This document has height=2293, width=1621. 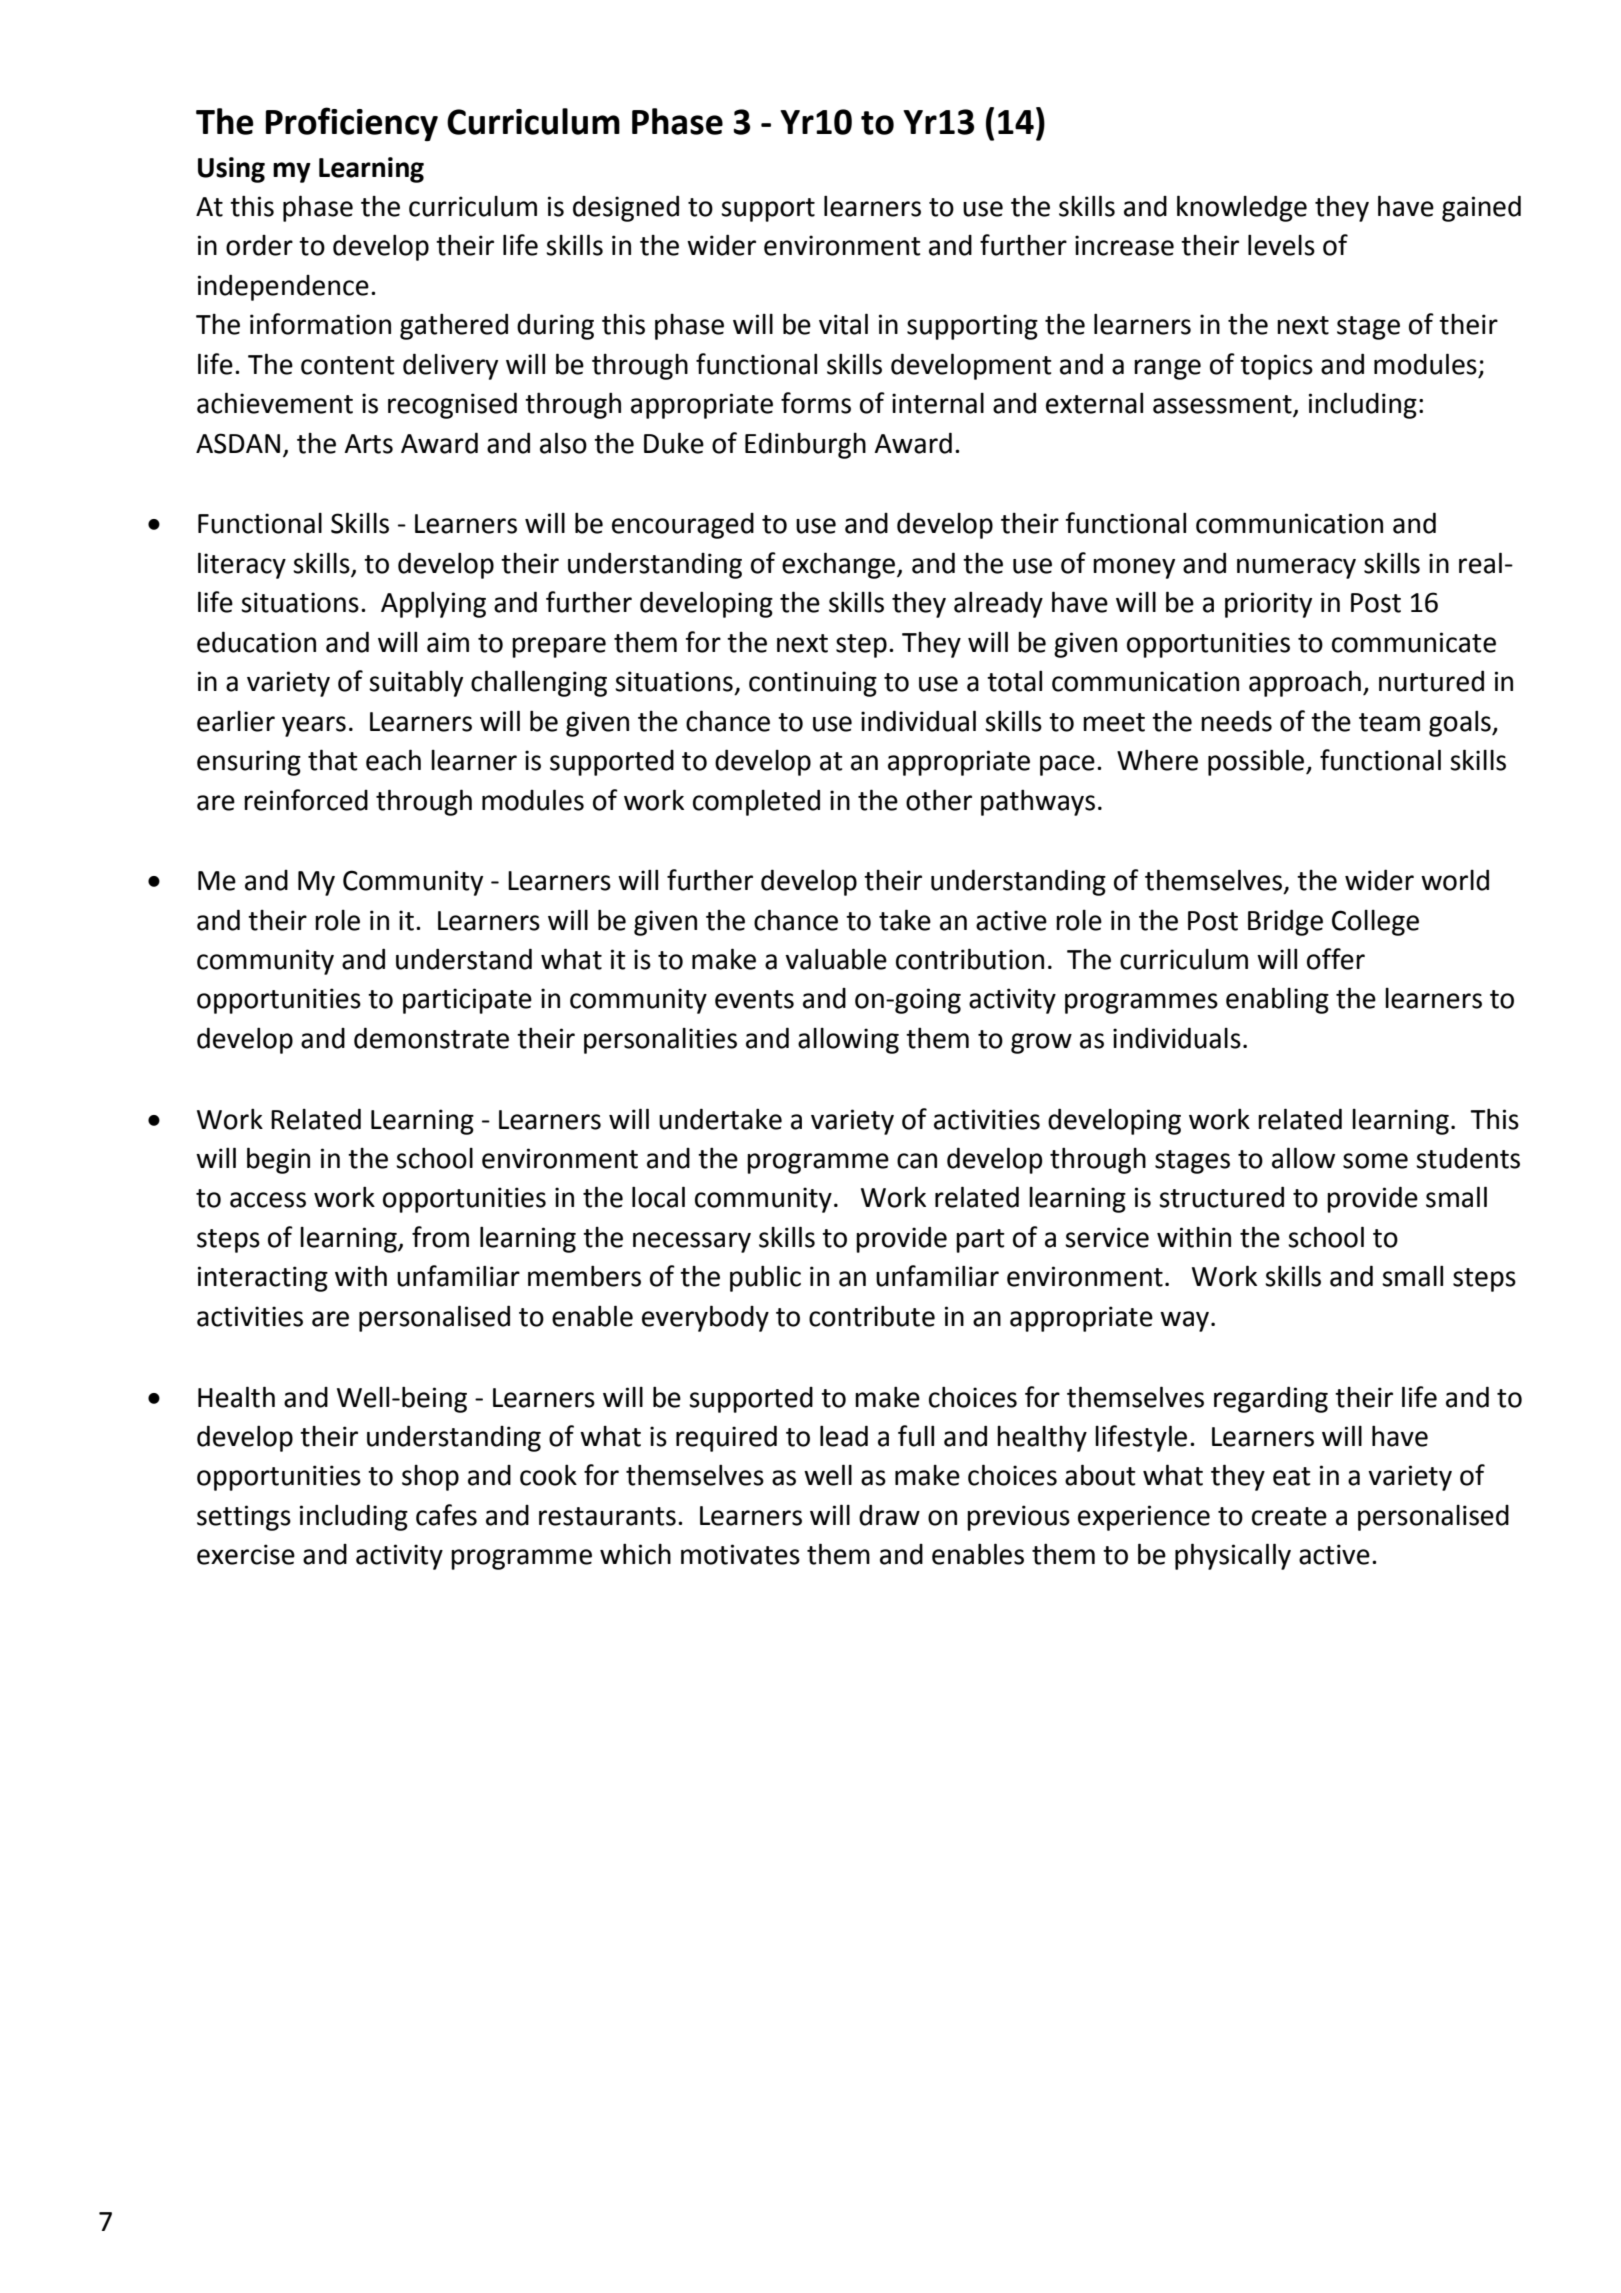 What do you see at coordinates (306, 800) in the document?
I see `reinforced` at bounding box center [306, 800].
